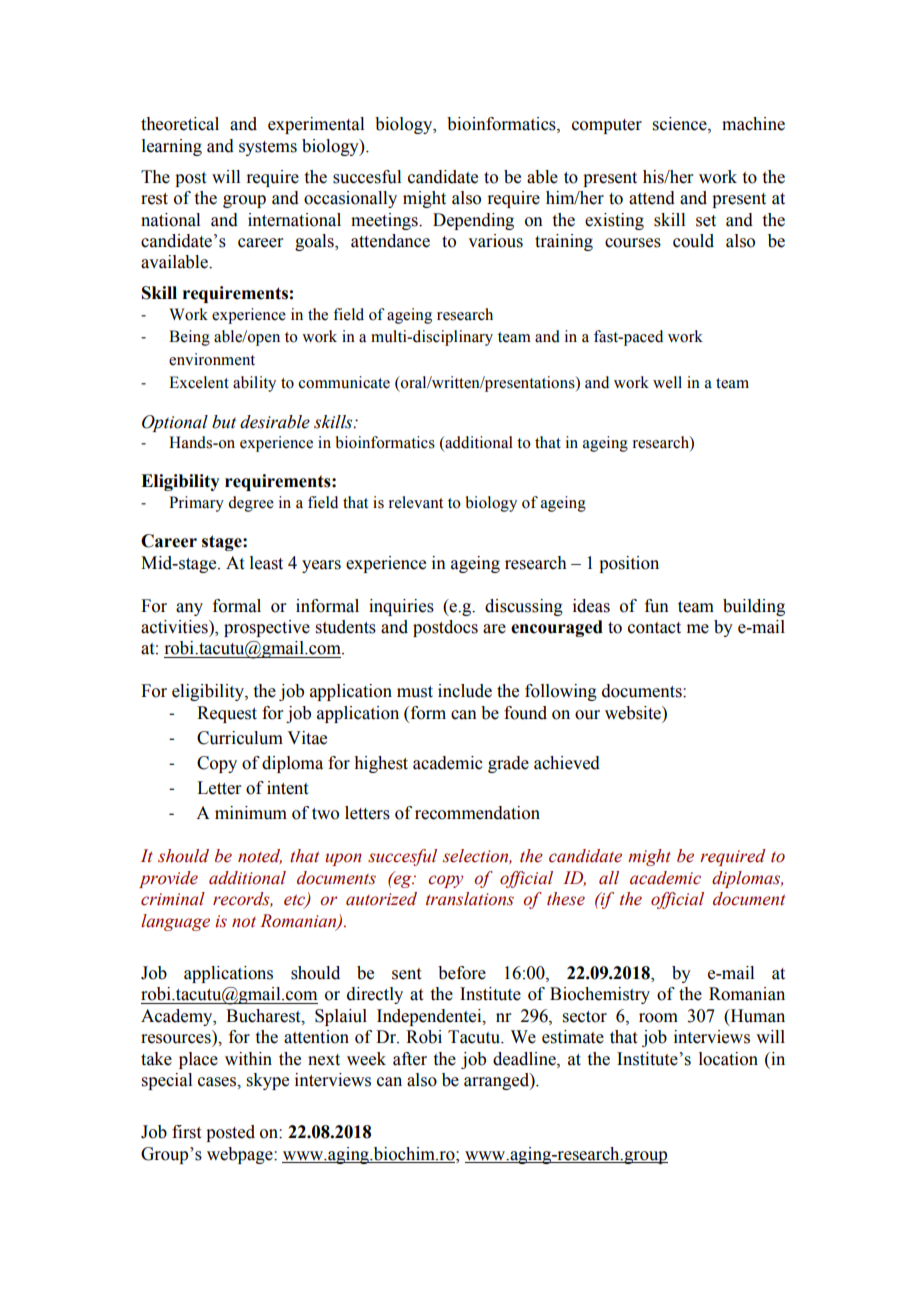 The height and width of the page is (1308, 924). Describe the element at coordinates (465, 691) in the page. I see `include` at that location.
